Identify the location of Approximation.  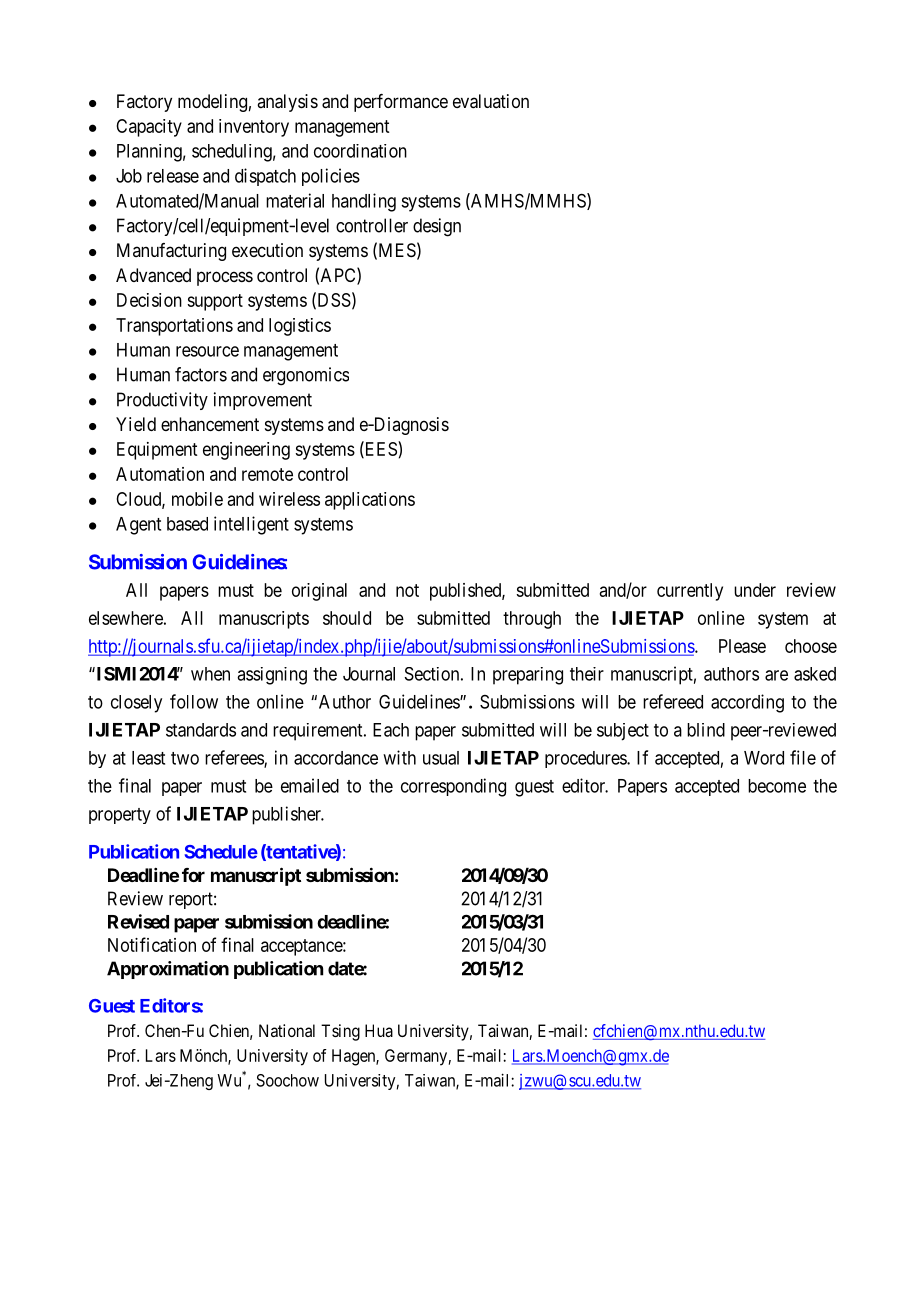
(168, 970).
